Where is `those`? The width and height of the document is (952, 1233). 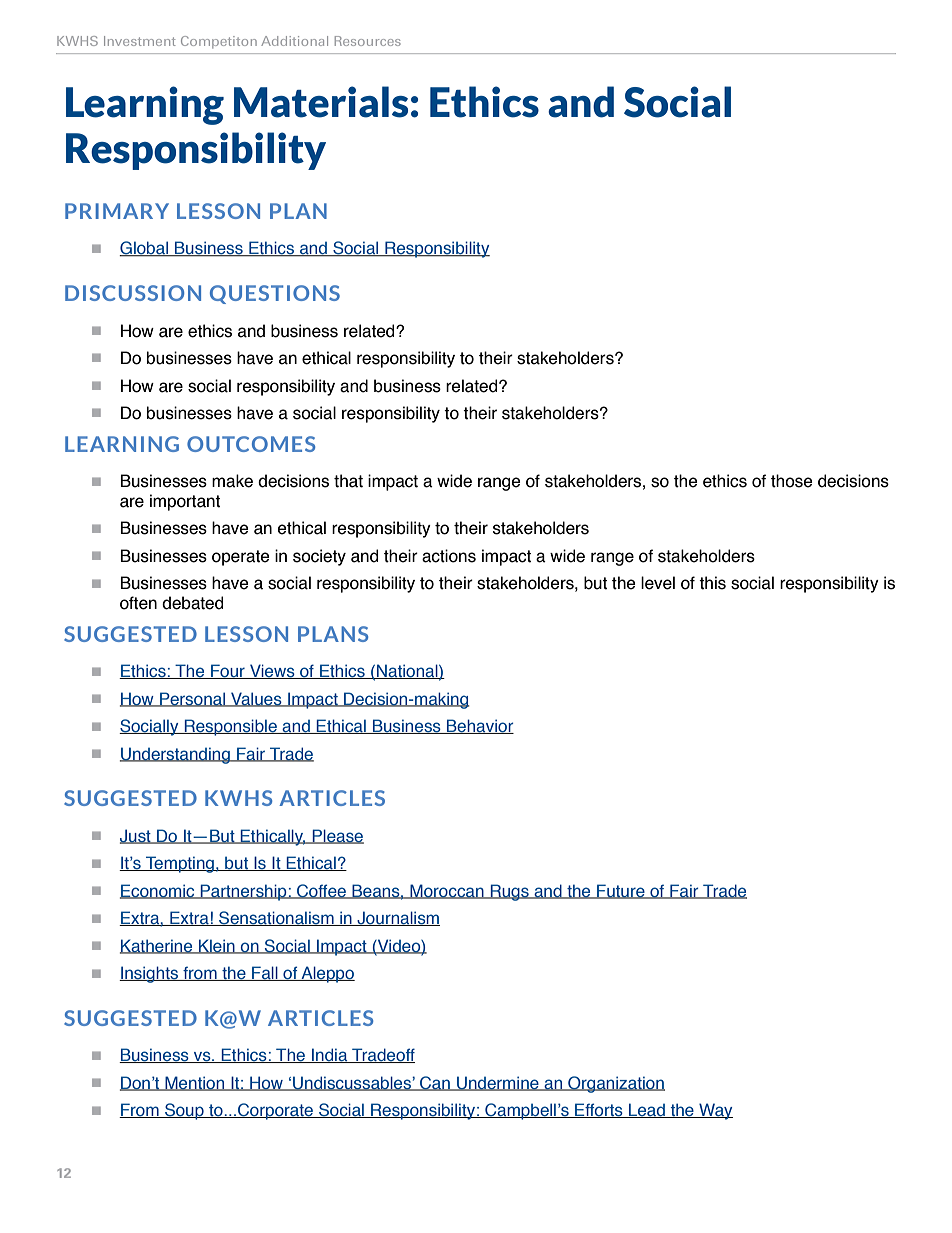
those is located at coordinates (792, 481).
